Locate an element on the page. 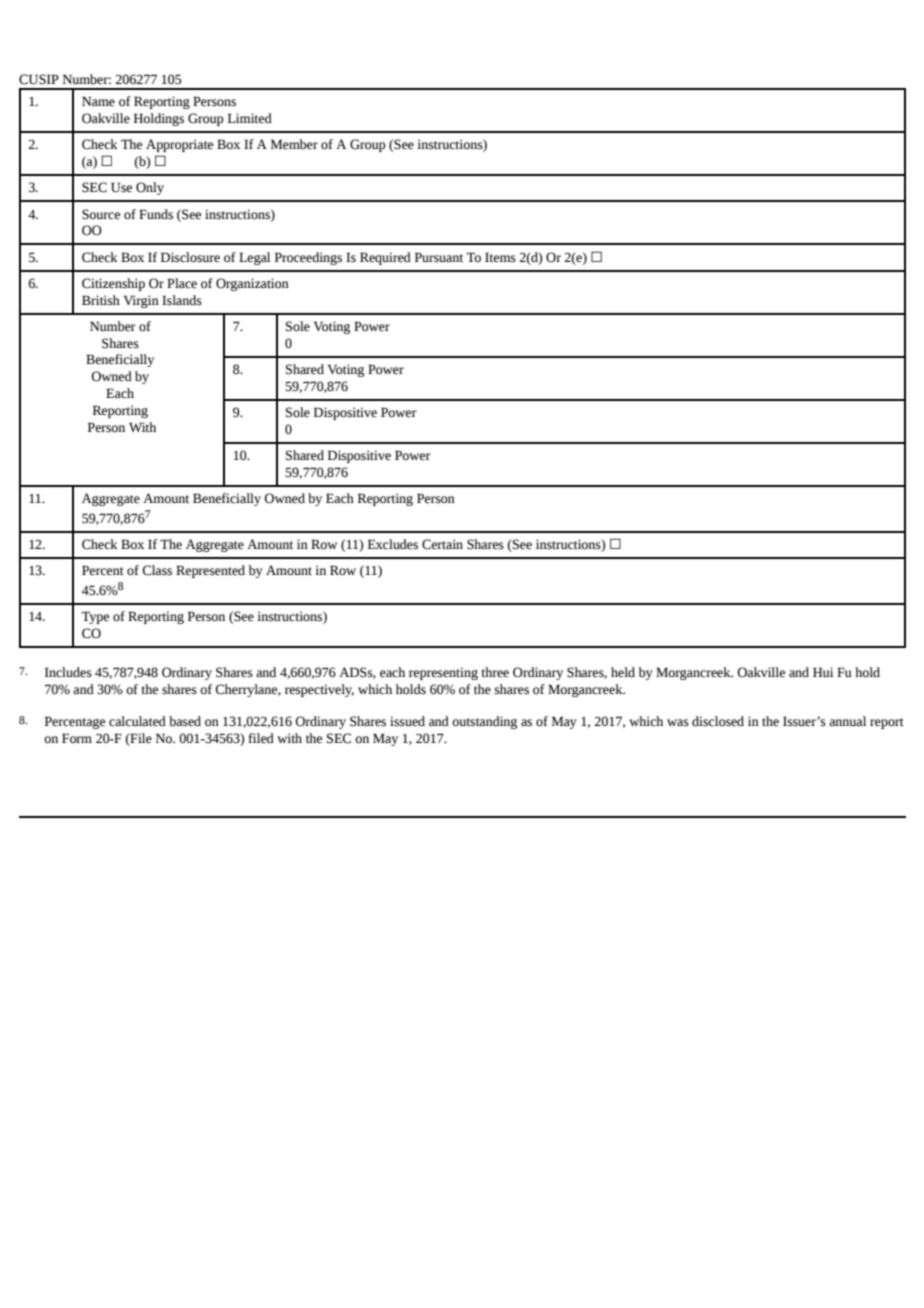 The width and height of the image is (924, 1308). Items is located at coordinates (500, 257).
